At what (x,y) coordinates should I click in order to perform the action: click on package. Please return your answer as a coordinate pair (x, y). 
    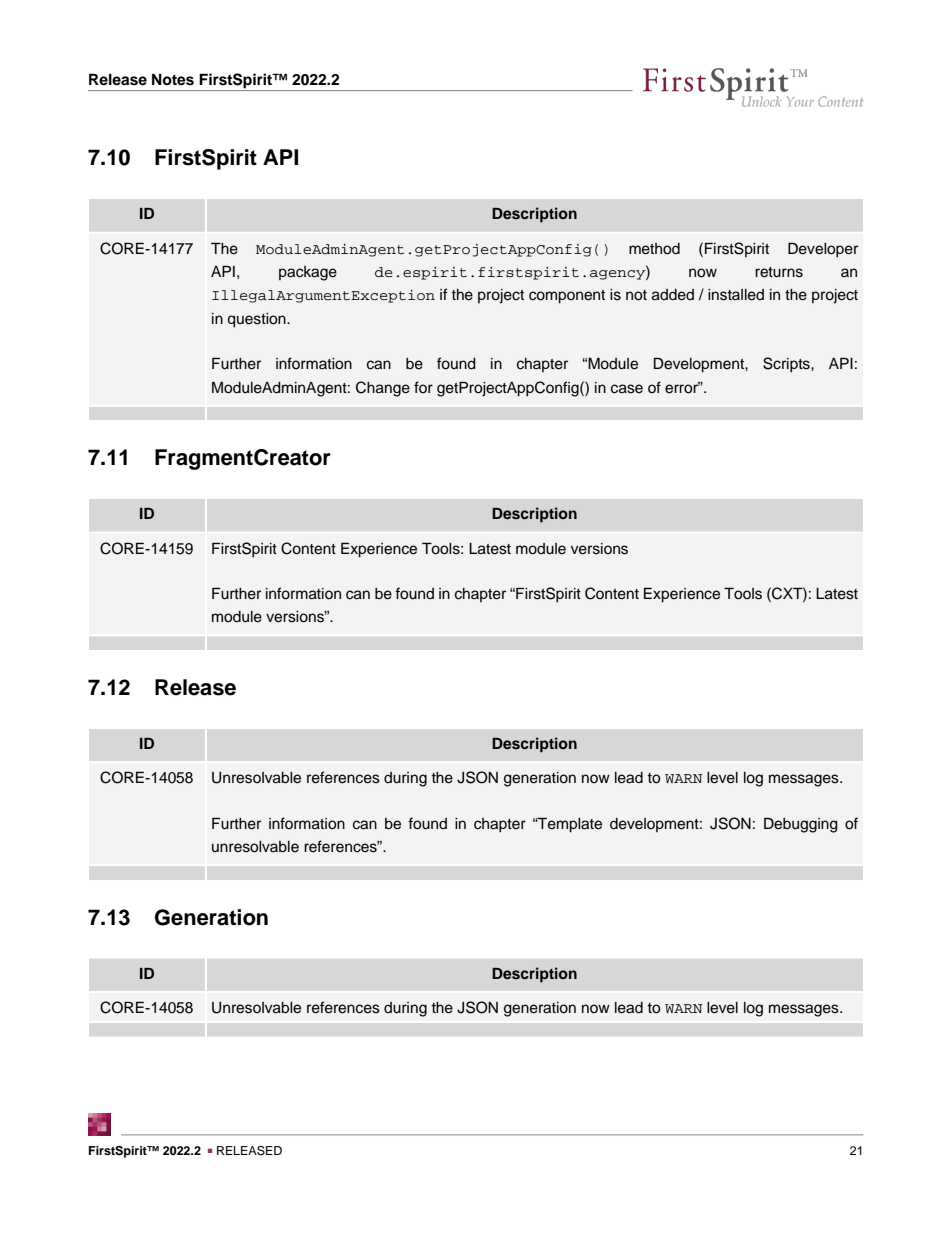
    Looking at the image, I should click on (308, 273).
